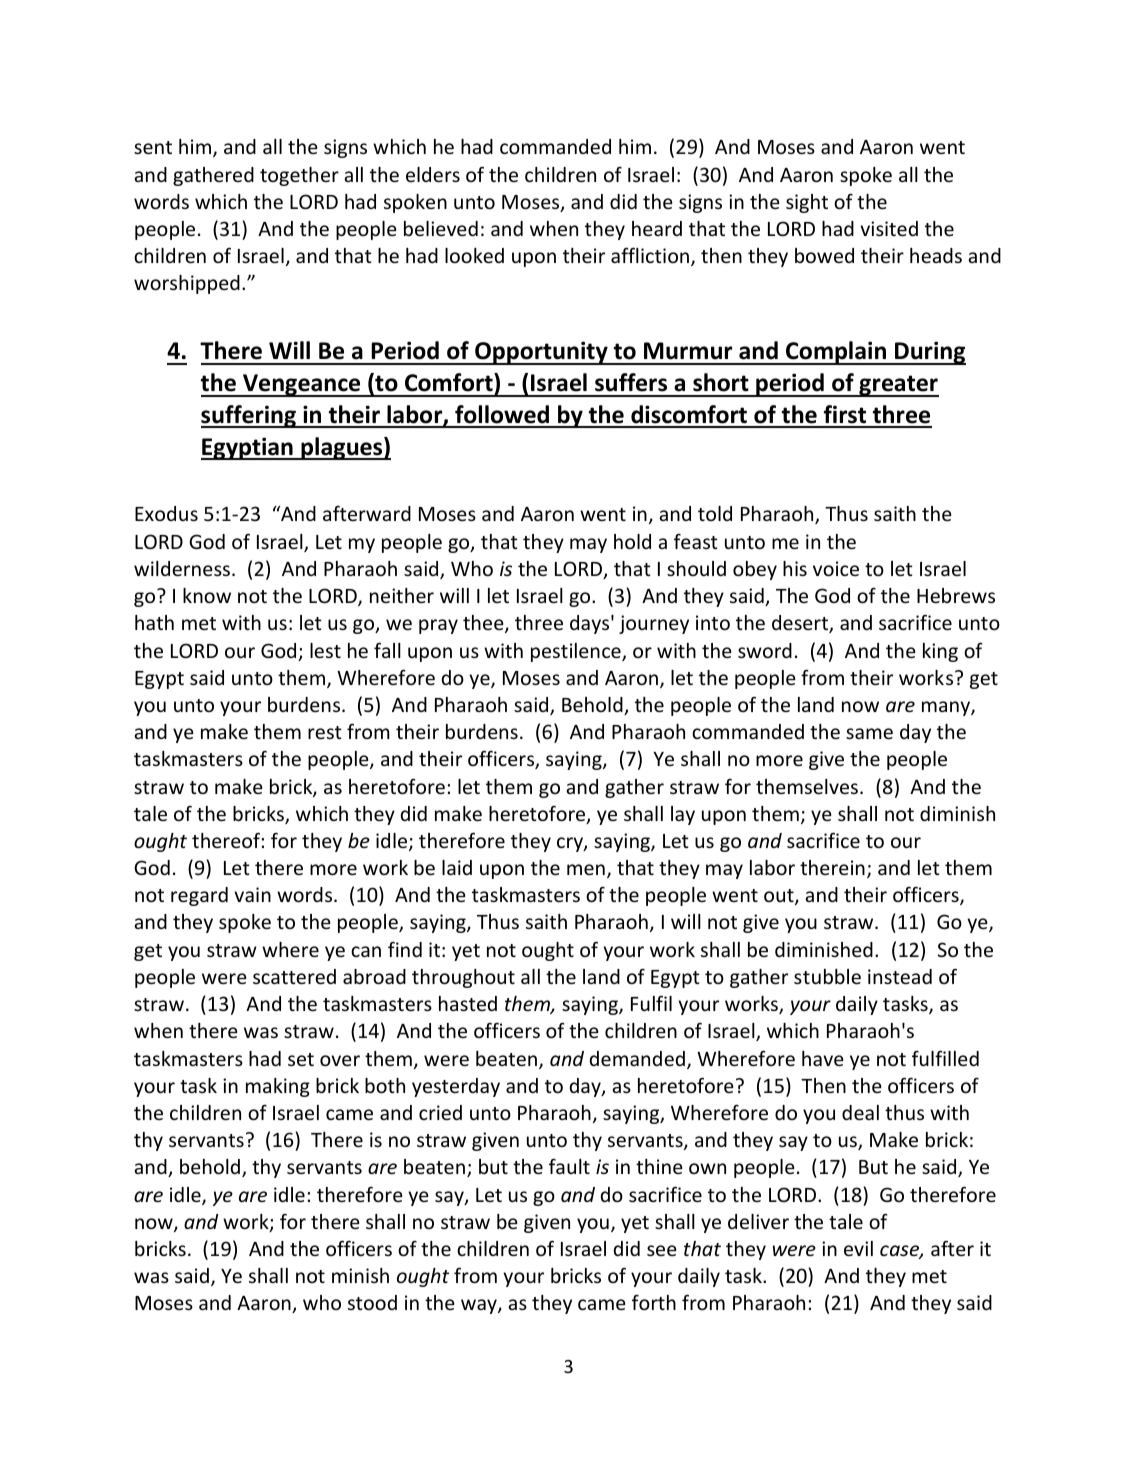 Image resolution: width=1137 pixels, height=1471 pixels. I want to click on way, so click(480, 1306).
